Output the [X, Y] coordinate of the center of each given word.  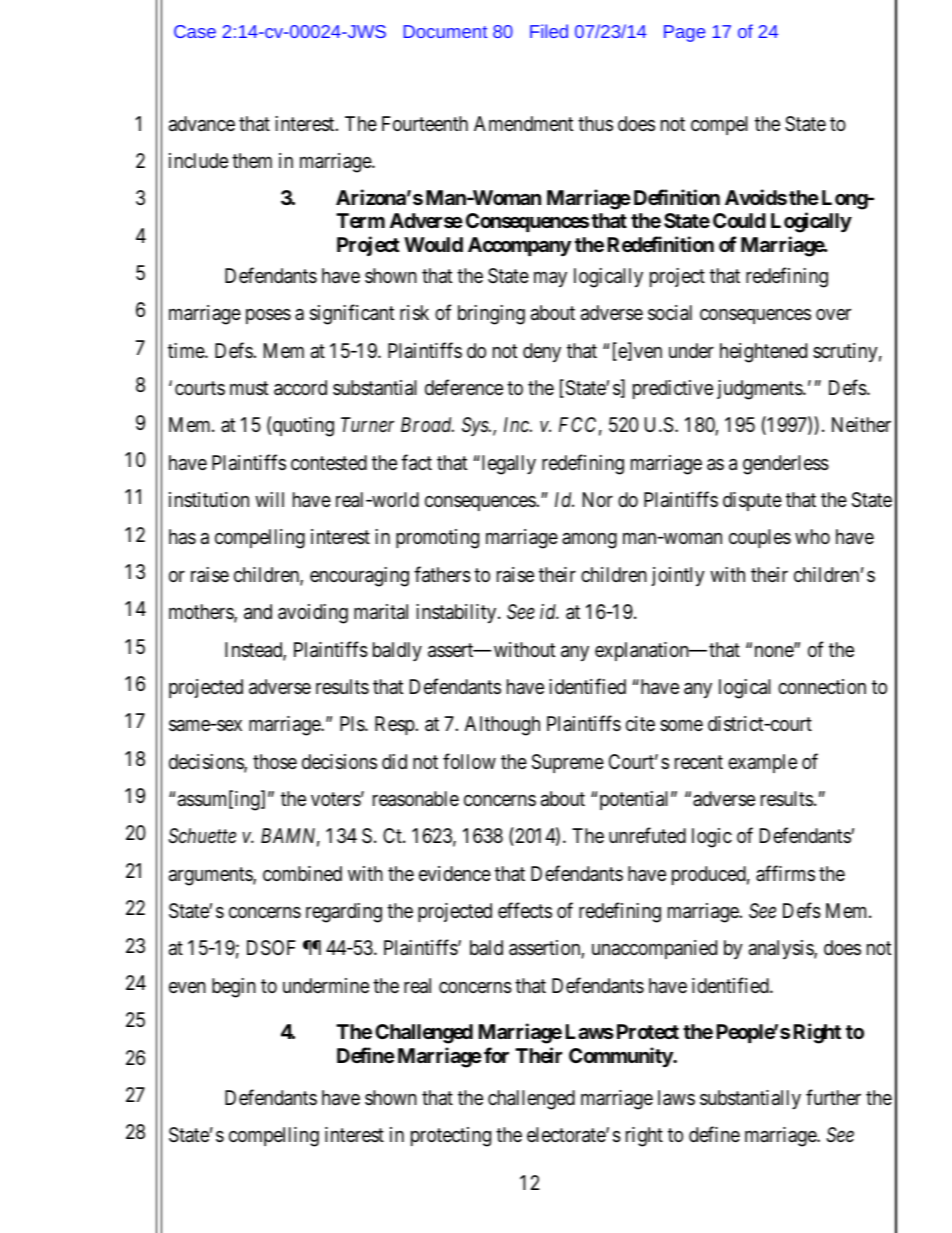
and [258, 612]
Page [684, 33]
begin [234, 988]
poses [268, 316]
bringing [491, 315]
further [833, 1097]
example [762, 763]
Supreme [568, 763]
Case [195, 31]
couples [760, 538]
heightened [763, 353]
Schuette [202, 836]
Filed [549, 31]
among [589, 541]
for [496, 1055]
